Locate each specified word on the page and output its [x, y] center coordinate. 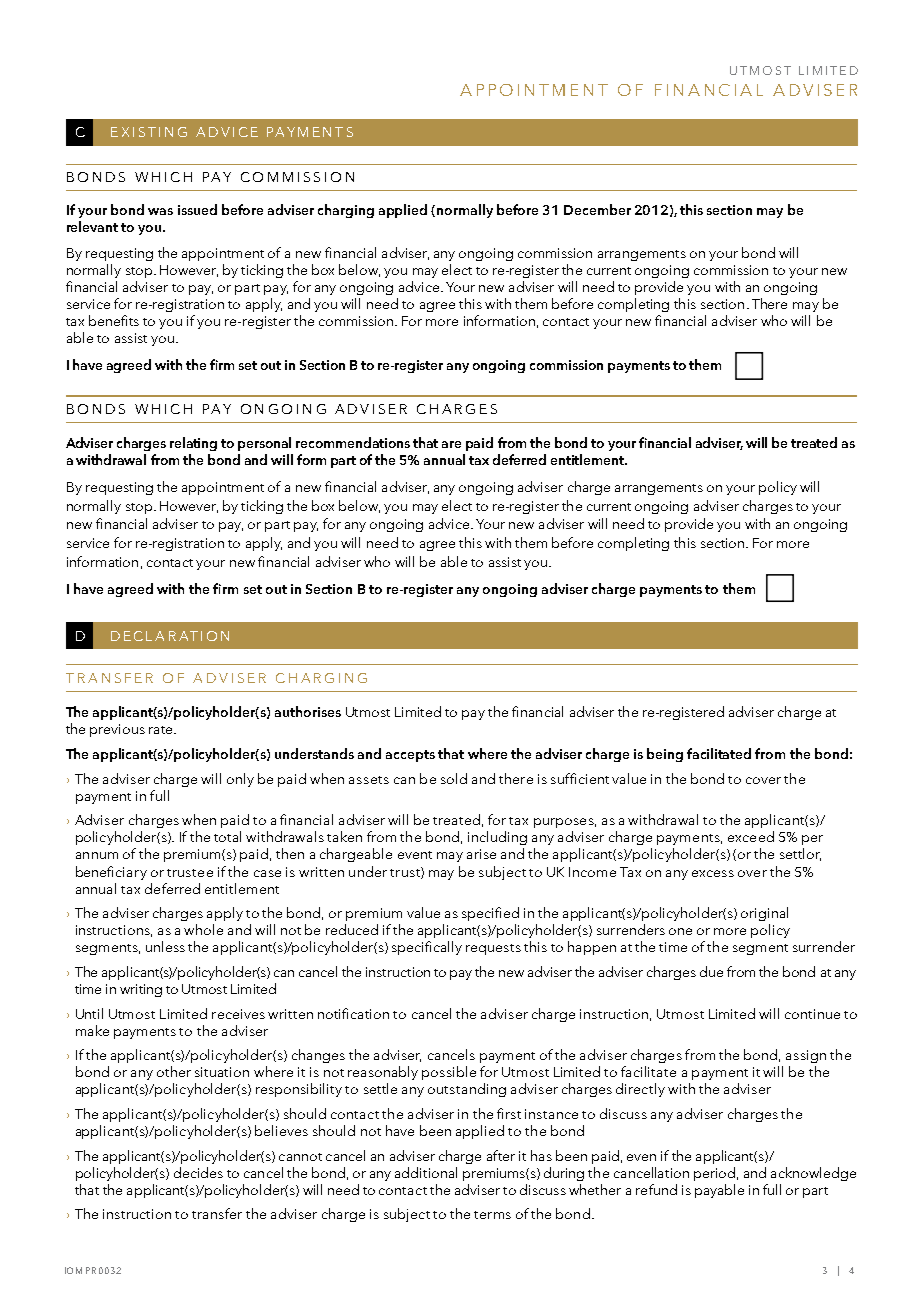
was [160, 211]
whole [203, 929]
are [451, 444]
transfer [217, 1213]
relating [193, 444]
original [764, 914]
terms [492, 1215]
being [665, 755]
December [597, 209]
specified [490, 914]
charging [346, 211]
